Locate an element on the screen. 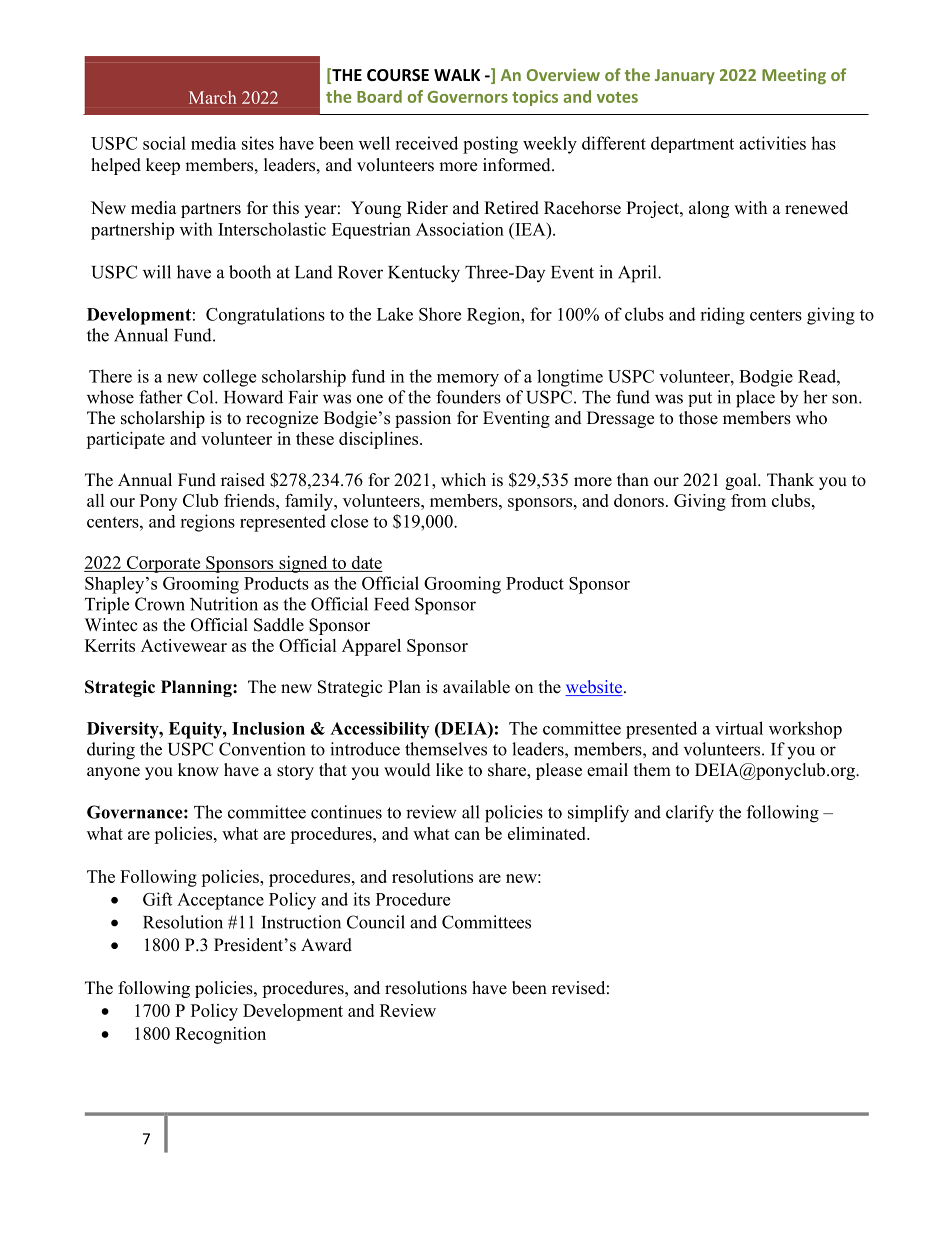  Recognition is located at coordinates (220, 1035).
